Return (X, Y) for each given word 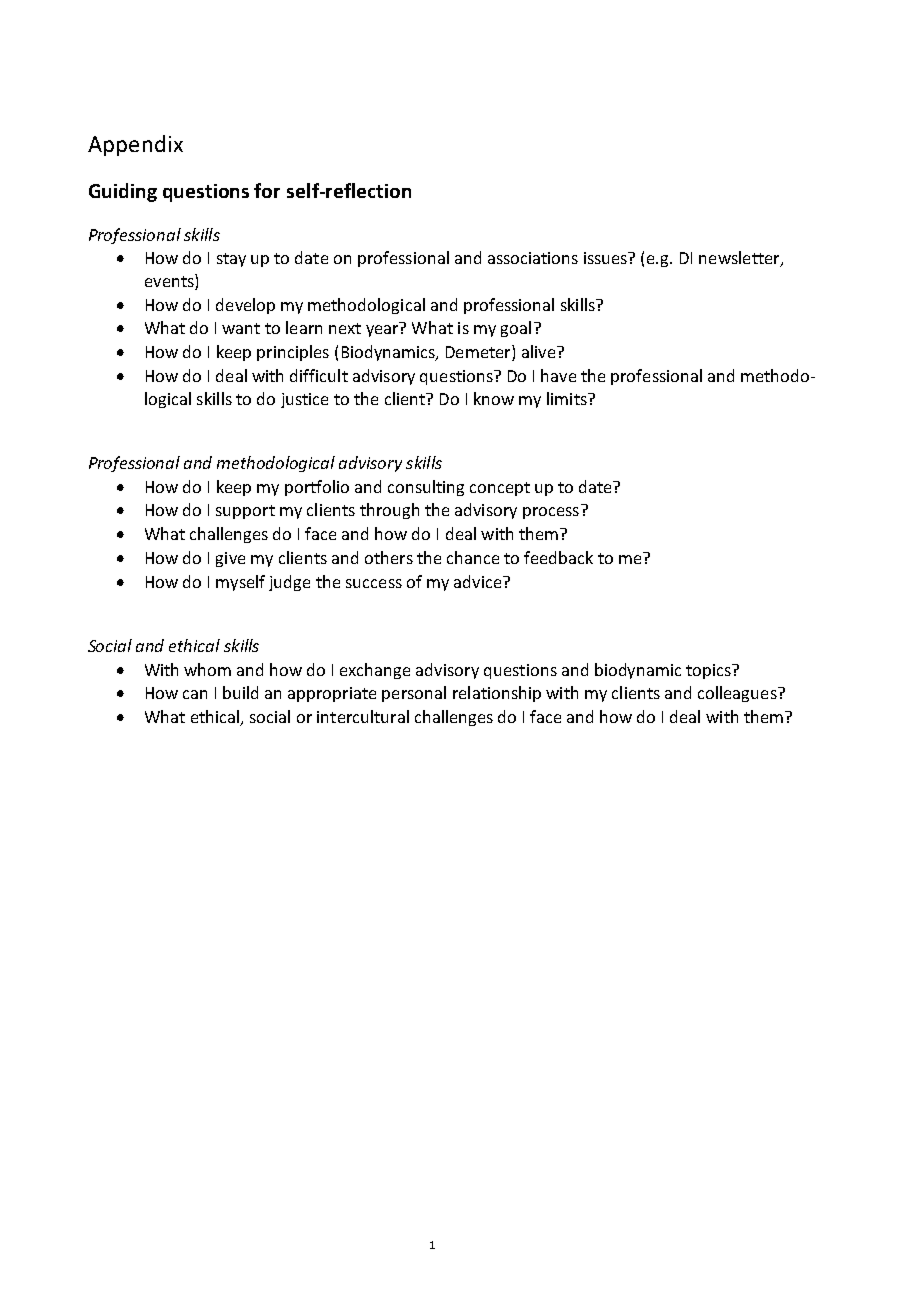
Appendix (135, 145)
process (551, 513)
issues (607, 258)
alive (540, 351)
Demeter (479, 353)
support (245, 512)
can (195, 694)
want (241, 328)
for (267, 190)
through (389, 511)
